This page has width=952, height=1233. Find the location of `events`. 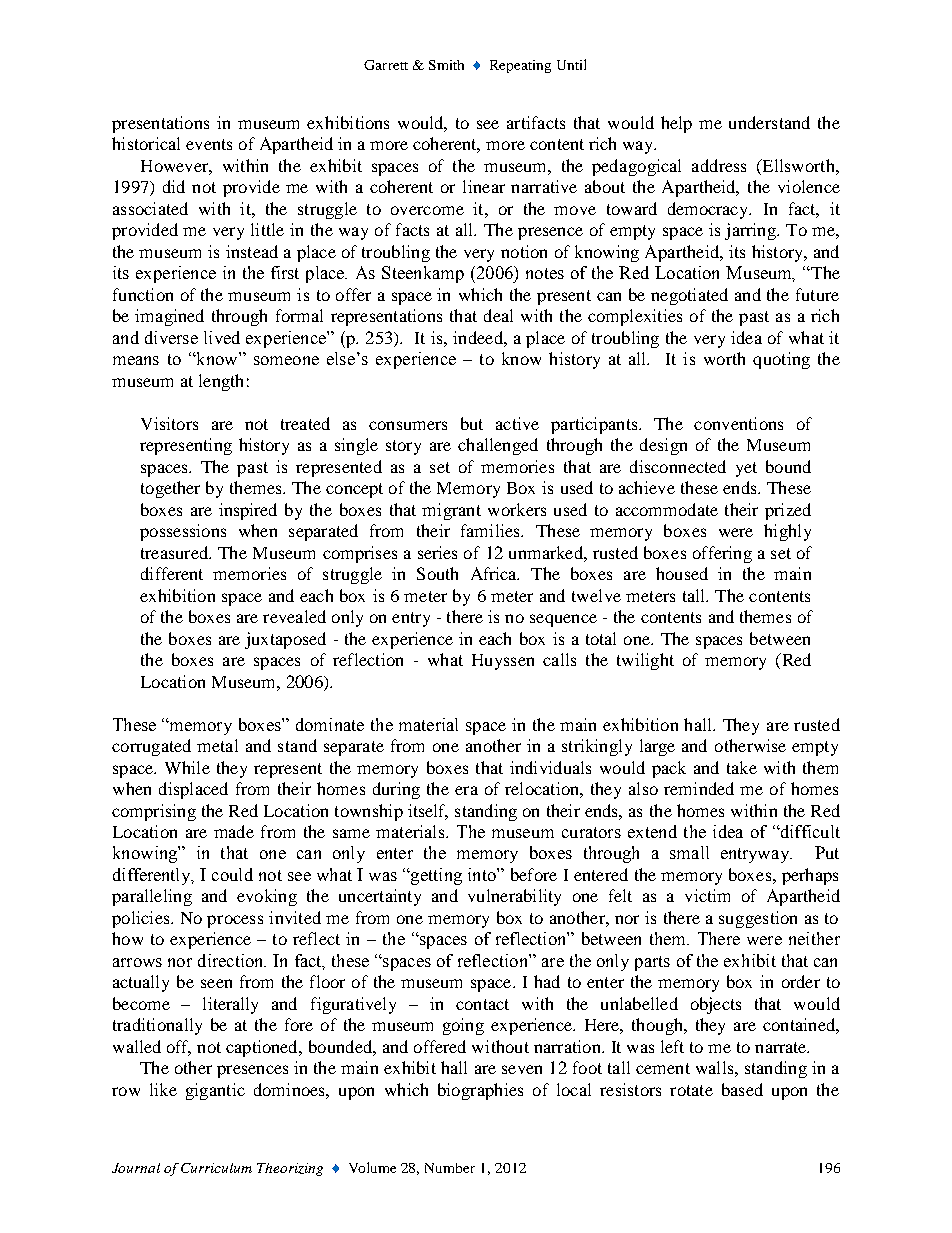

events is located at coordinates (209, 144).
